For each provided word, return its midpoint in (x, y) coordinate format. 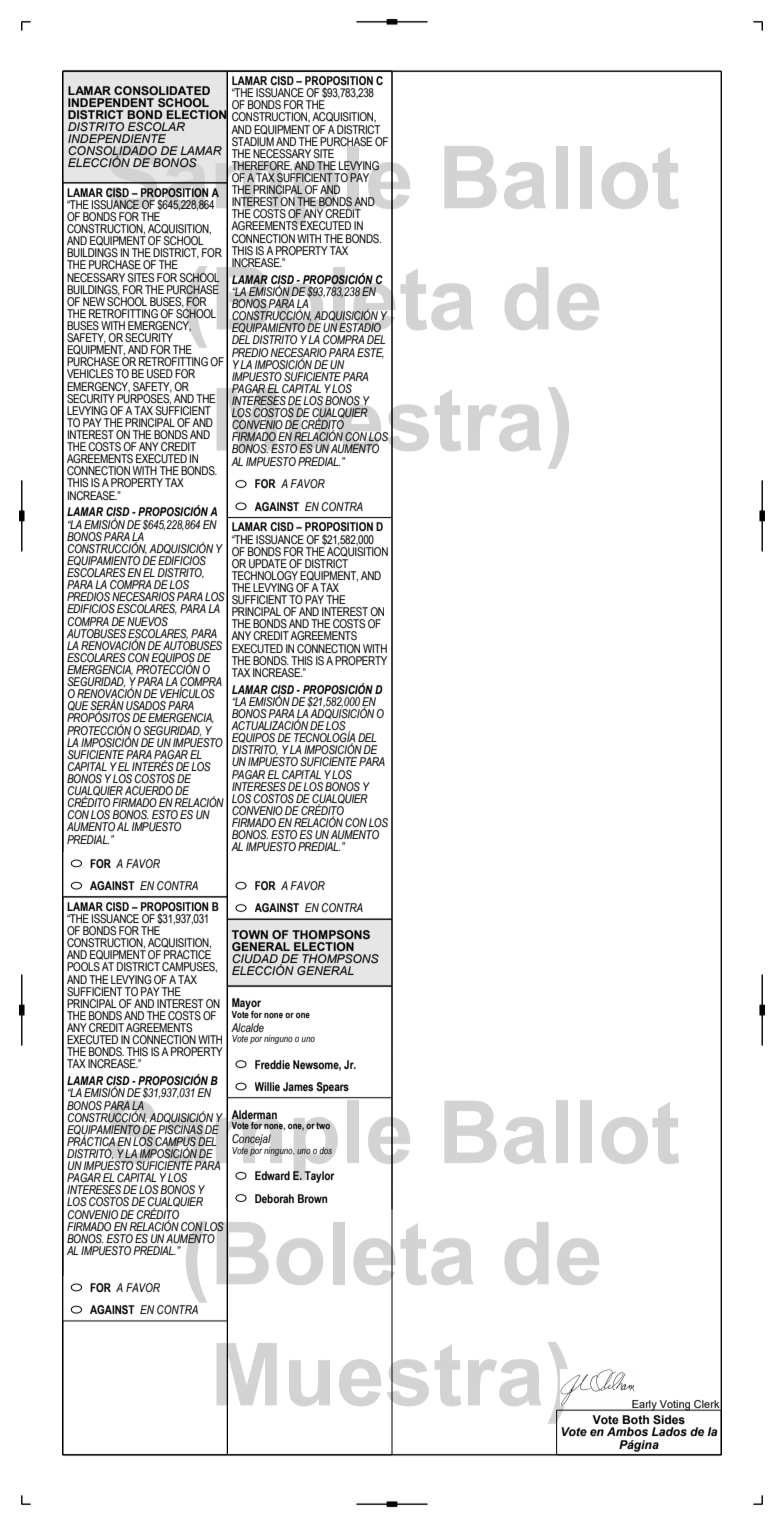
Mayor (246, 1005)
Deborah (274, 1198)
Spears (332, 1088)
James (298, 1086)
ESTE (370, 353)
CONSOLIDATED (162, 90)
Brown (312, 1198)
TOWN (250, 934)
